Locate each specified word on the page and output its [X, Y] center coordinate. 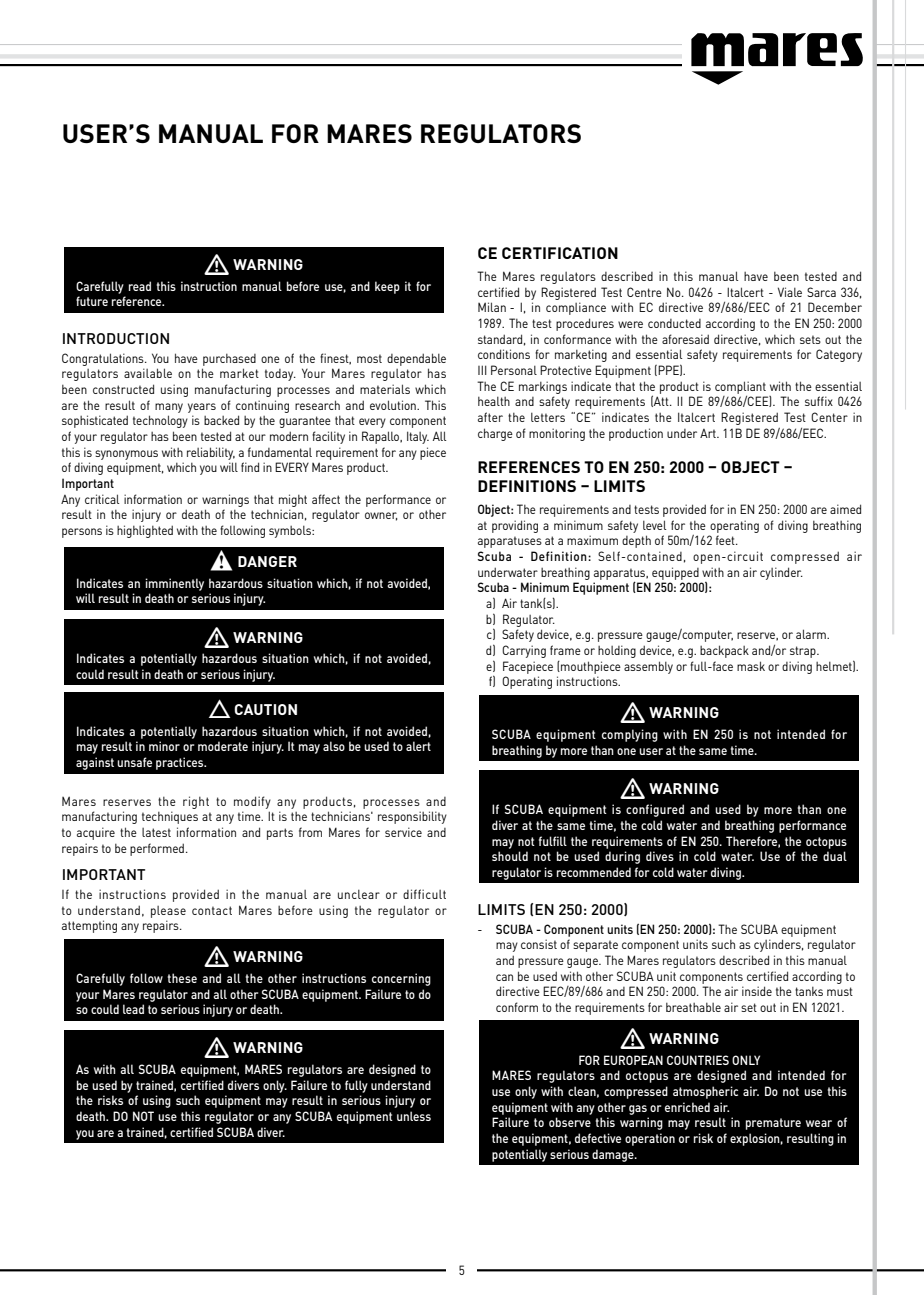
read [140, 286]
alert [418, 746]
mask [751, 666]
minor [164, 746]
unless [414, 1116]
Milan [492, 307]
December [835, 307]
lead [133, 1009]
